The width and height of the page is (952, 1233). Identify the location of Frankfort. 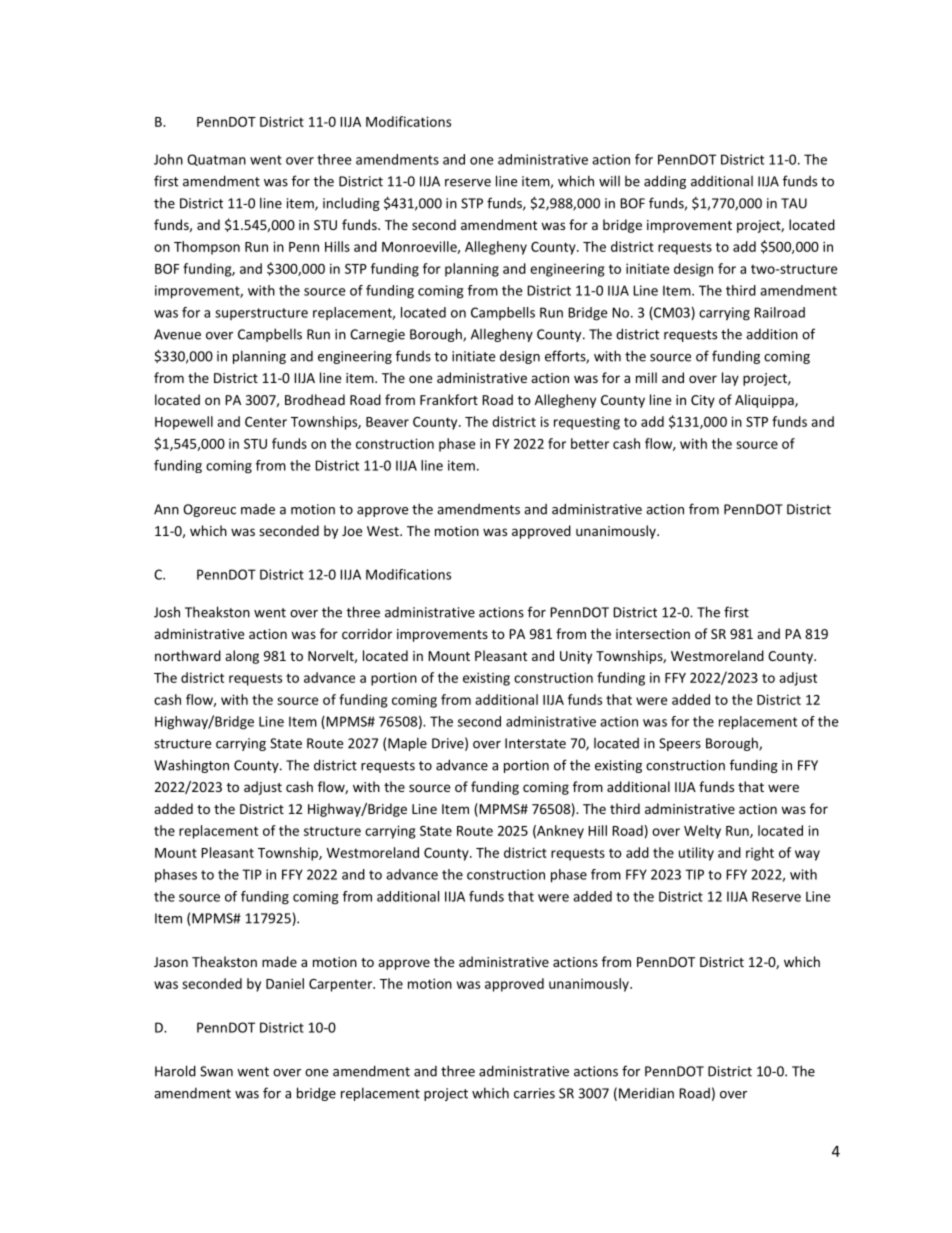
(449, 399).
